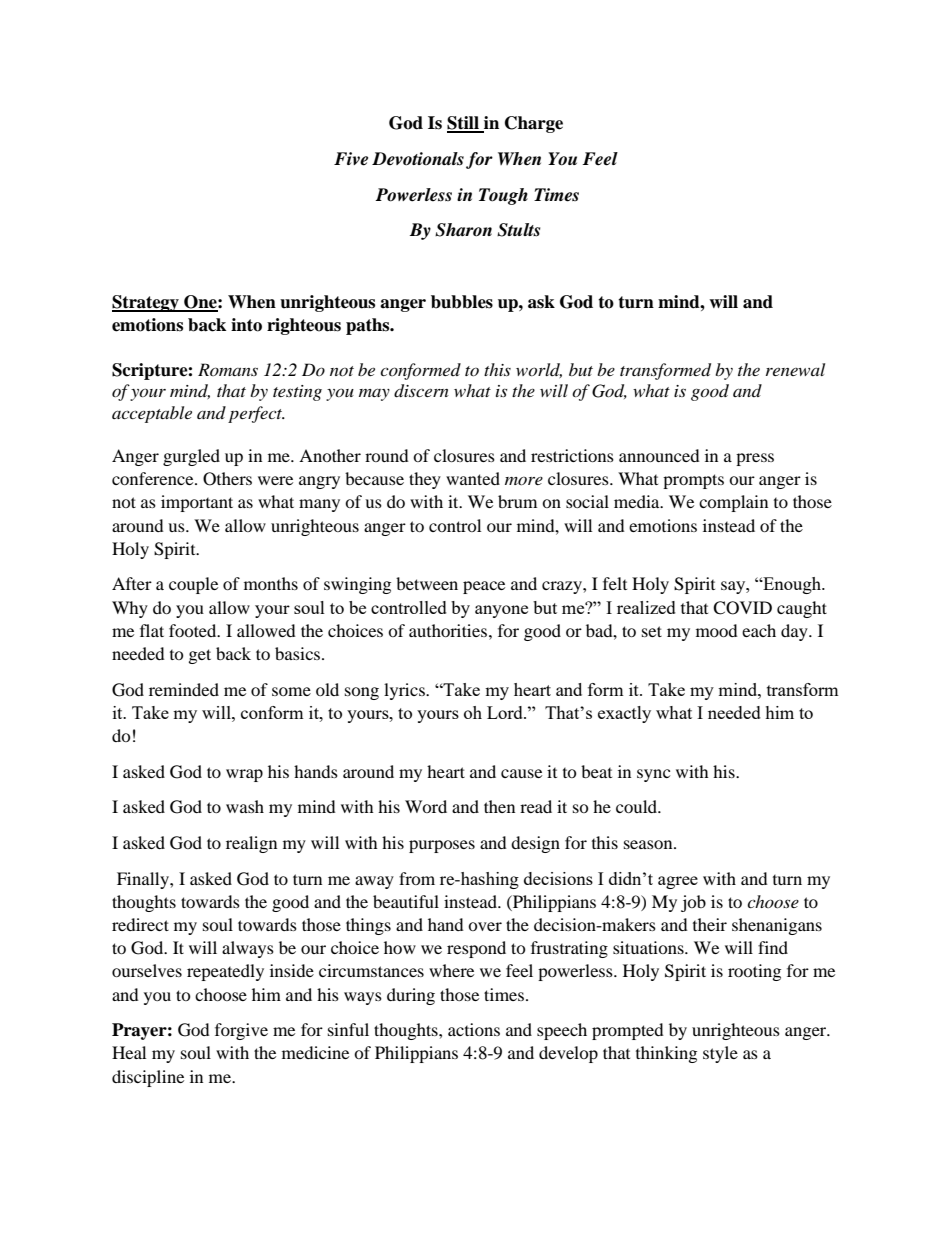 This document has height=1233, width=952. I want to click on renewal, so click(795, 369).
